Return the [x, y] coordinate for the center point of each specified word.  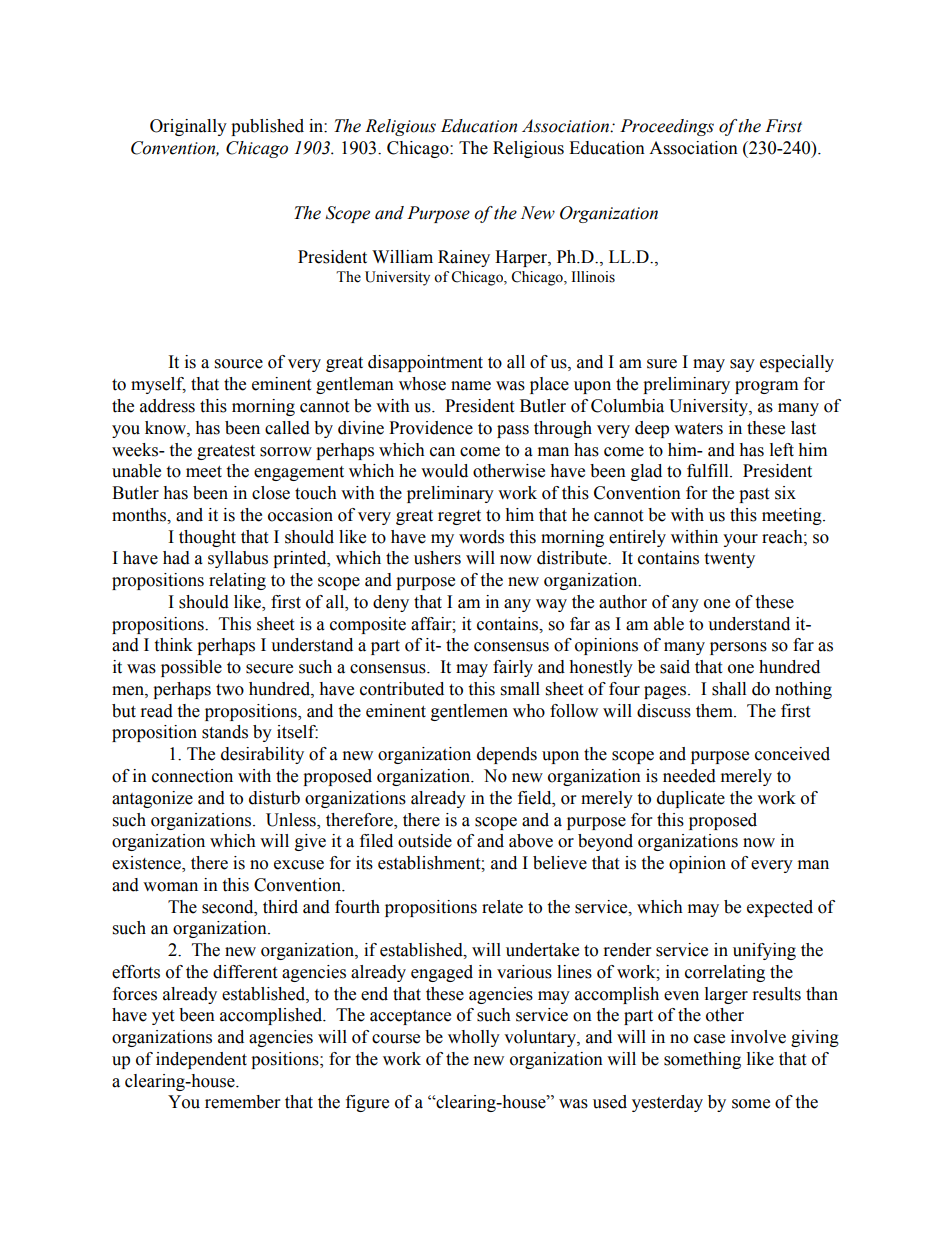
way [551, 605]
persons [738, 648]
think [173, 645]
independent [201, 1060]
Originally [188, 127]
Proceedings [667, 127]
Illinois [593, 277]
